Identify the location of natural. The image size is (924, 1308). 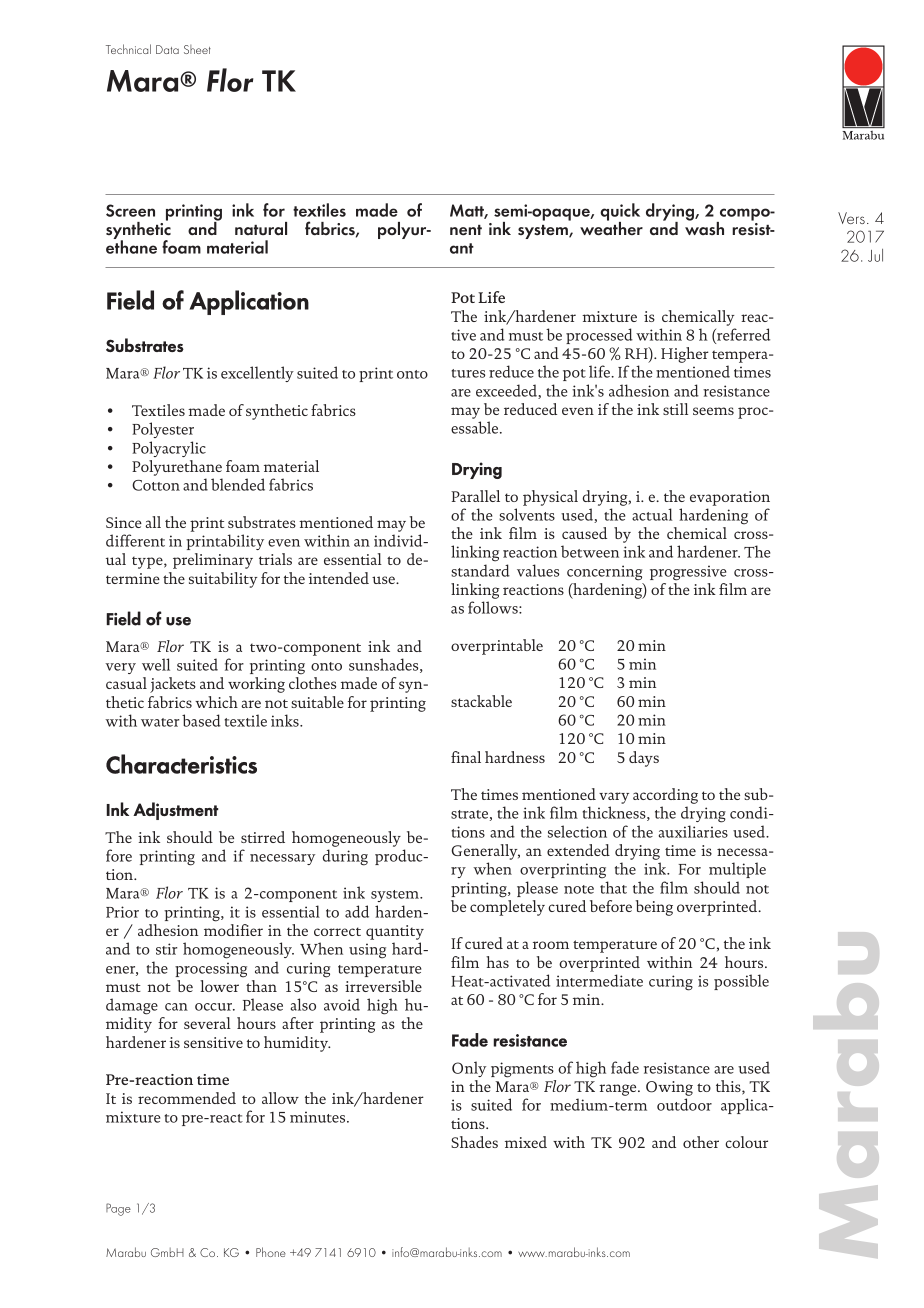
(261, 228).
